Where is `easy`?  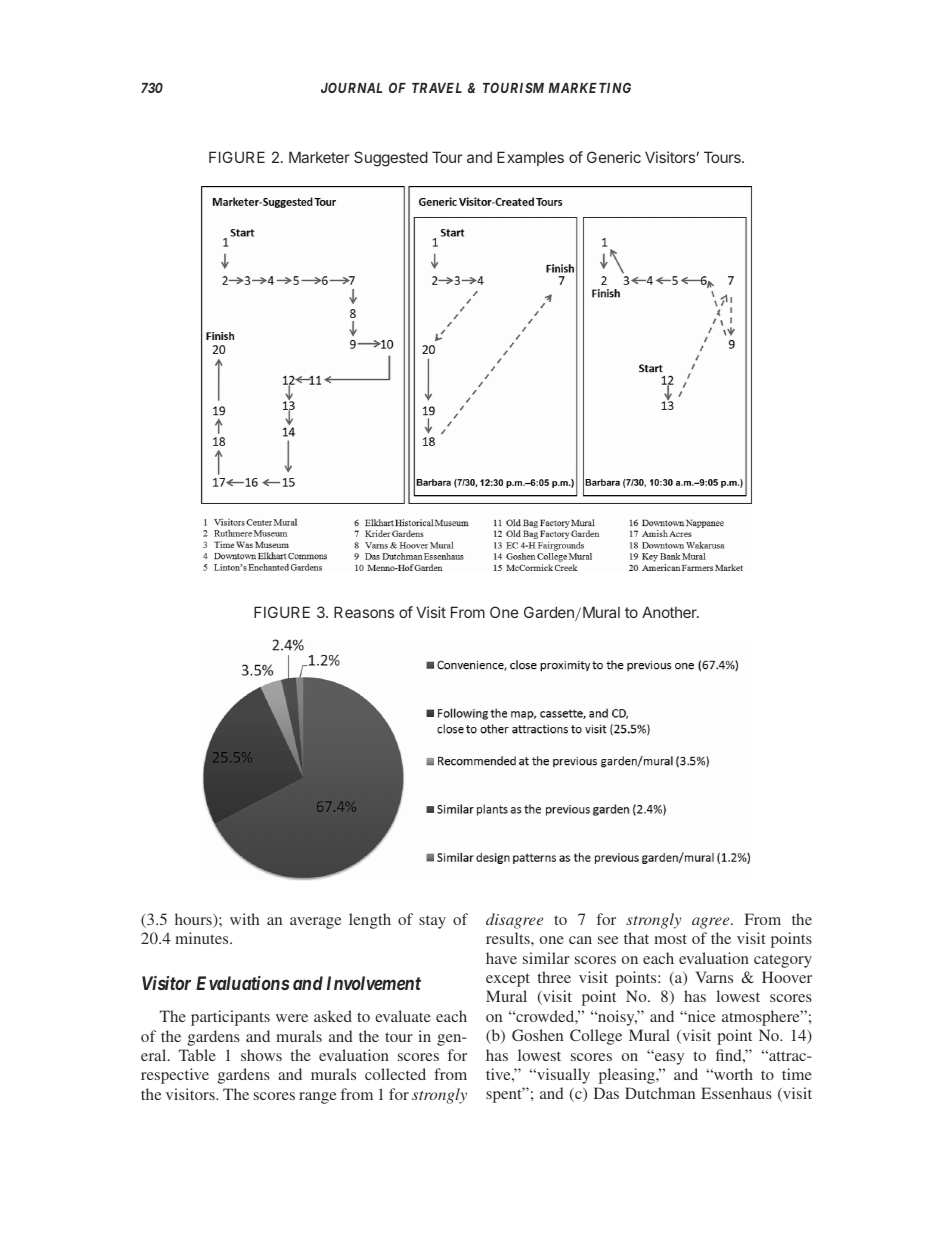
easy is located at coordinates (668, 1058).
